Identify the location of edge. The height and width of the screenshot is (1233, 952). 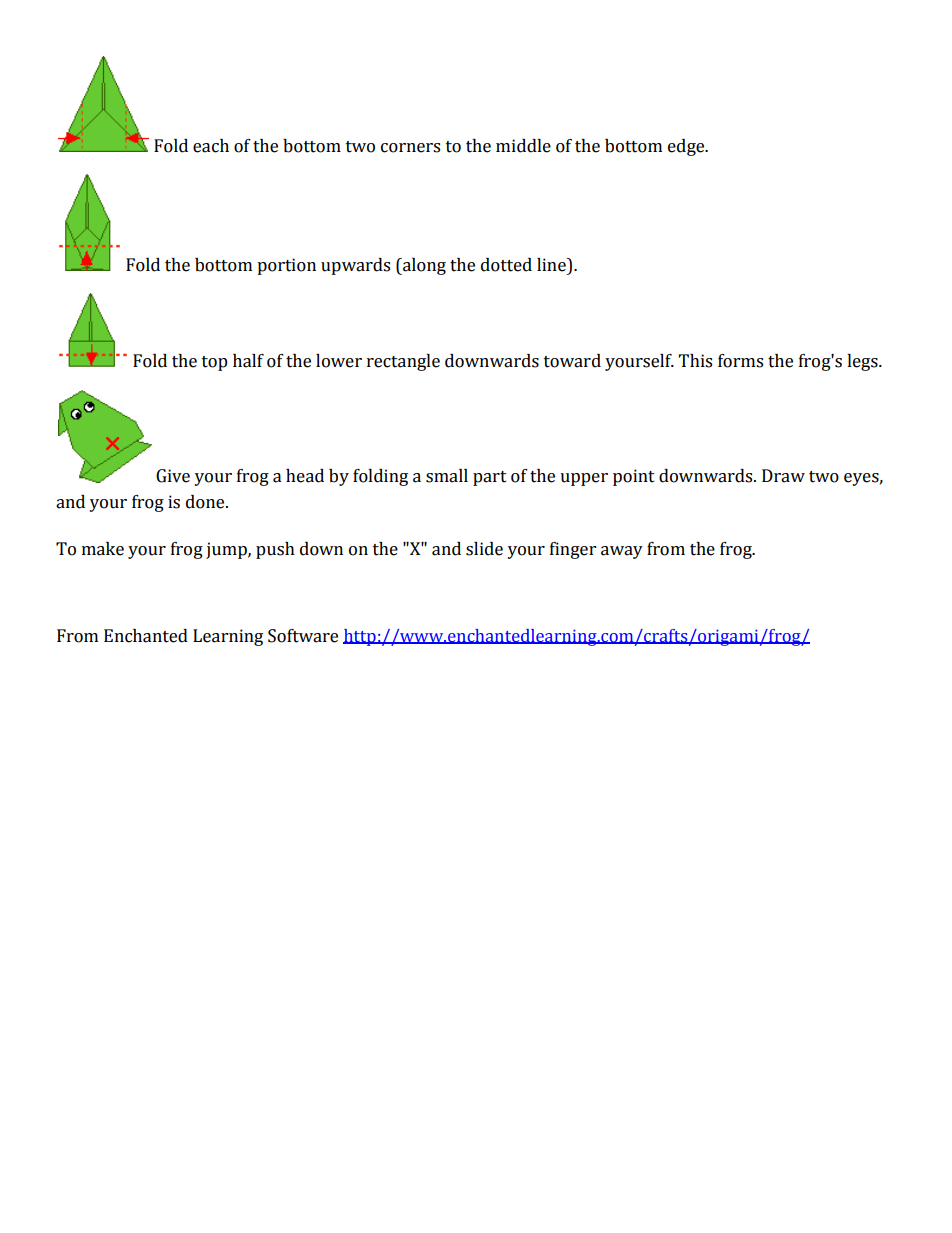
(687, 147).
